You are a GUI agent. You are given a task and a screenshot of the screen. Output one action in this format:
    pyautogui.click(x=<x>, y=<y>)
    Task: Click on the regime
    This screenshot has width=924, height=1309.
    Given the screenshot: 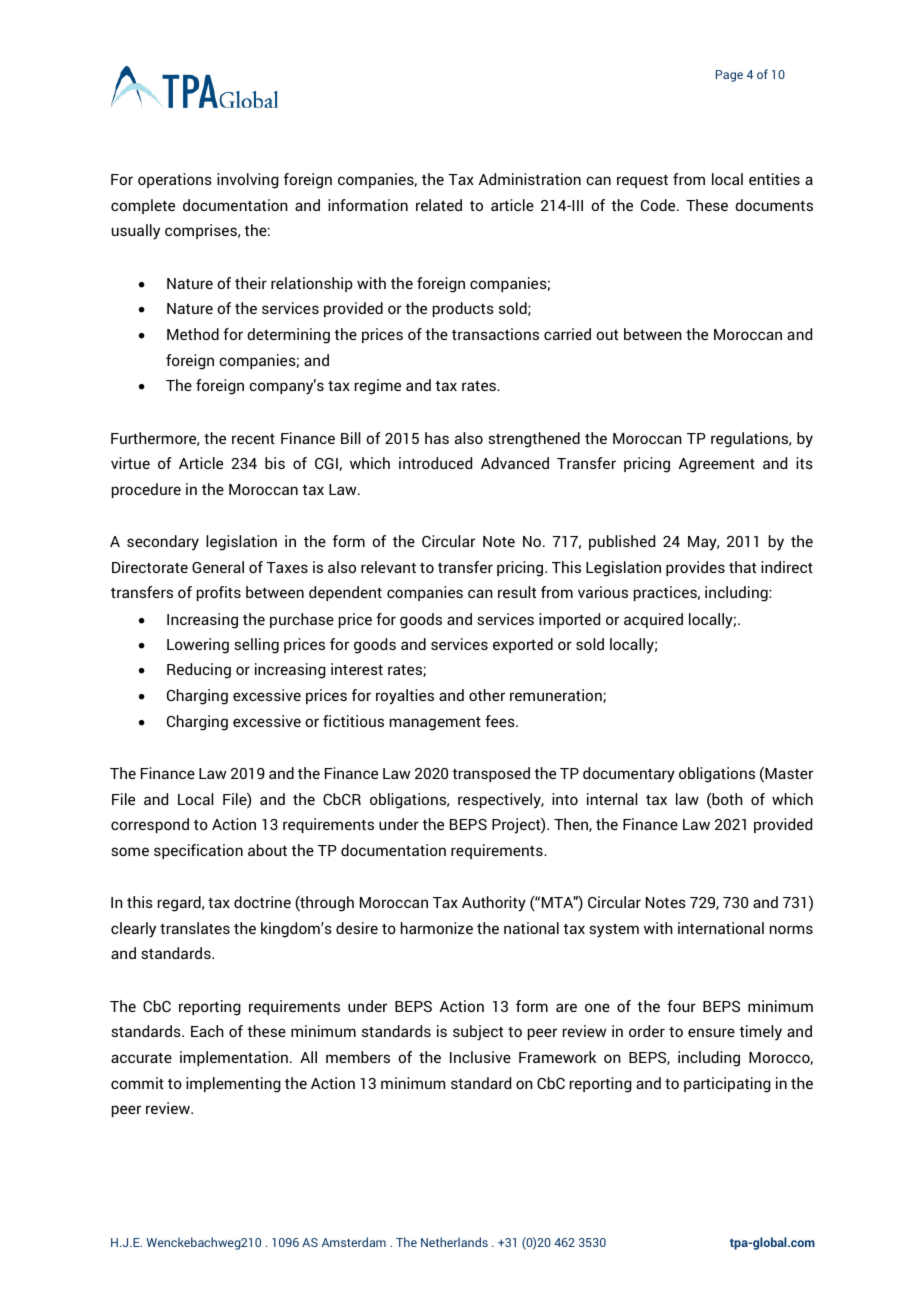 What is the action you would take?
    pyautogui.click(x=378, y=387)
